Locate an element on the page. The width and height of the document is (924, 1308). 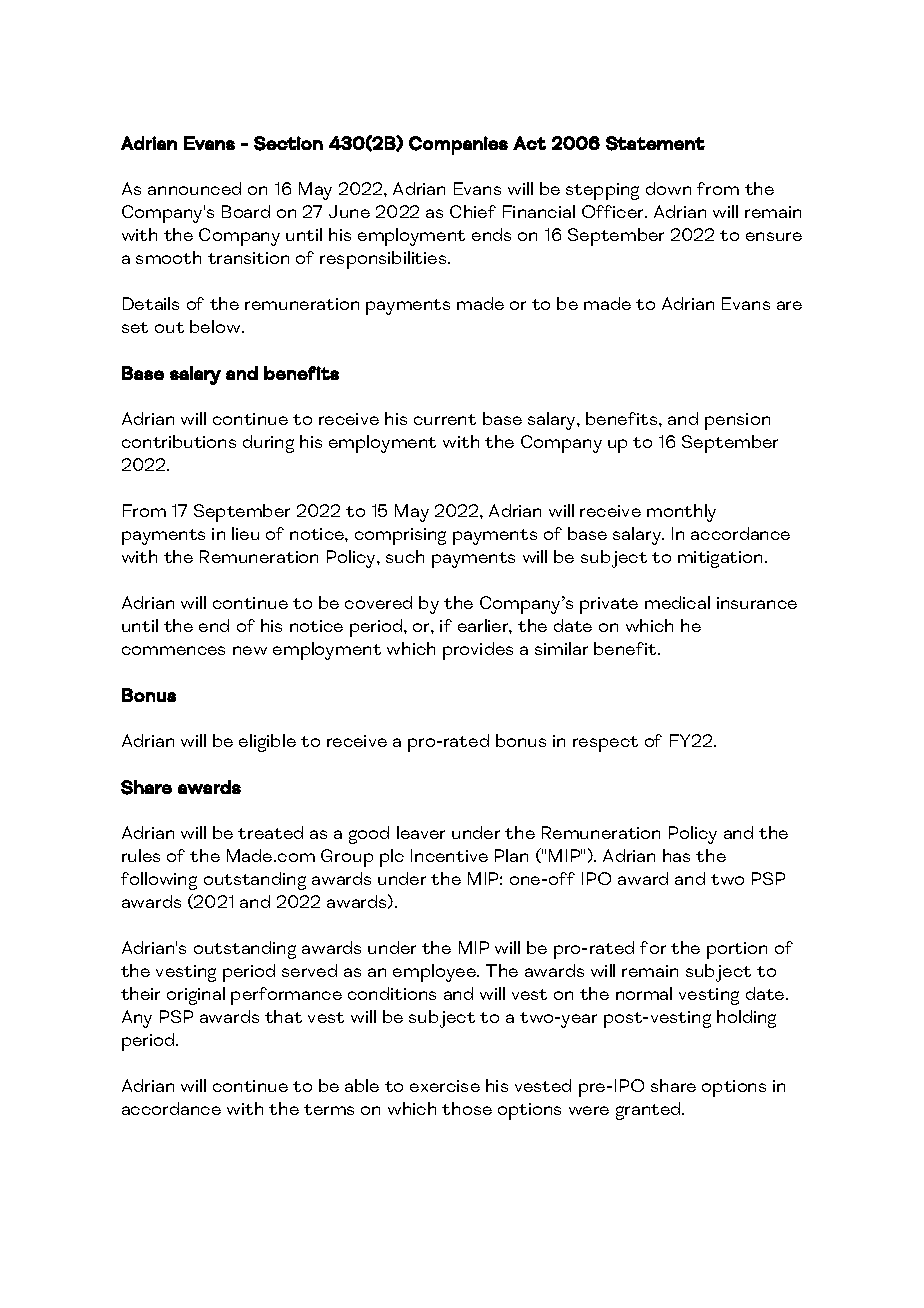
commences is located at coordinates (173, 650).
